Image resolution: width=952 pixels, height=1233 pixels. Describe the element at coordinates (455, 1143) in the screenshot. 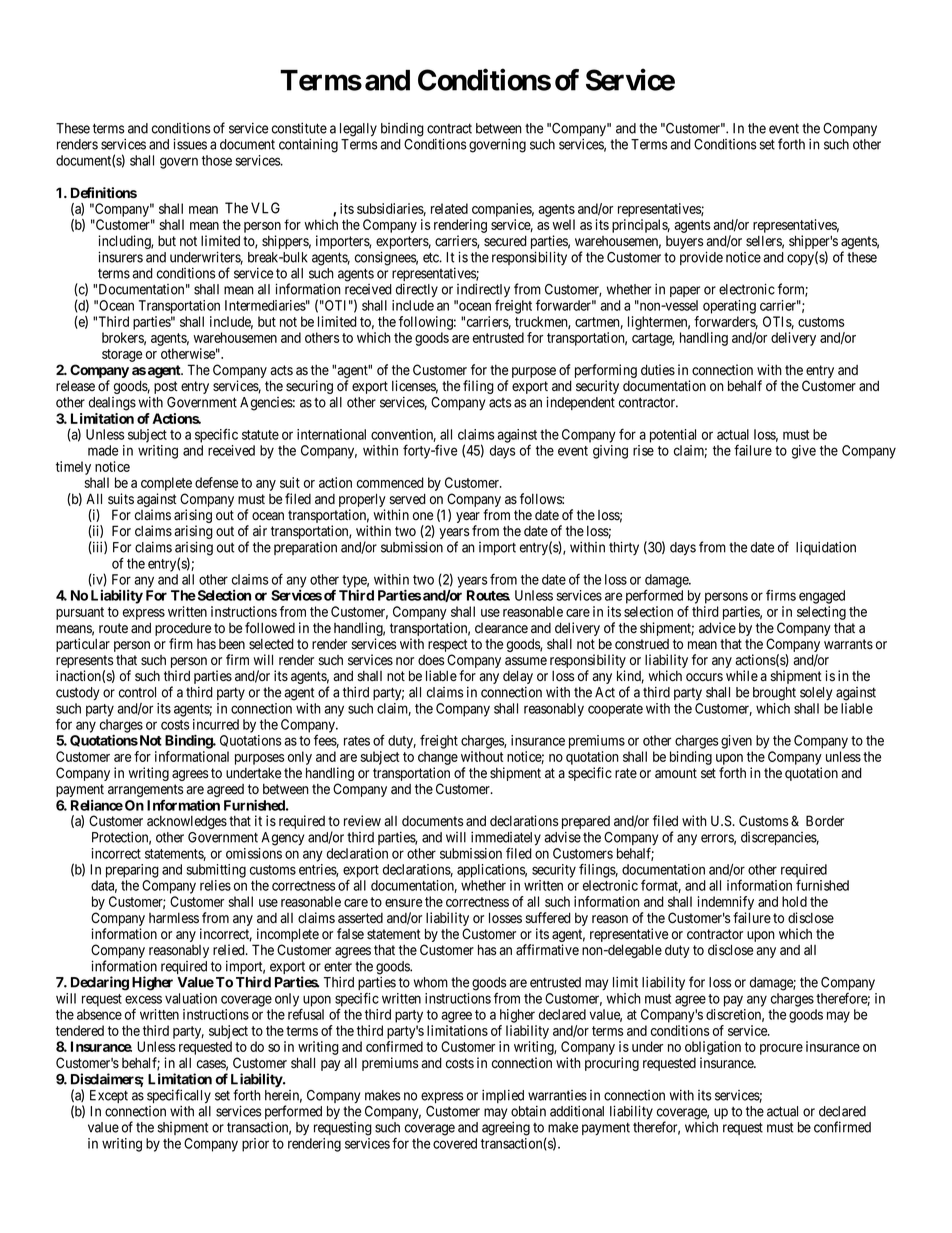

I see `covered` at that location.
